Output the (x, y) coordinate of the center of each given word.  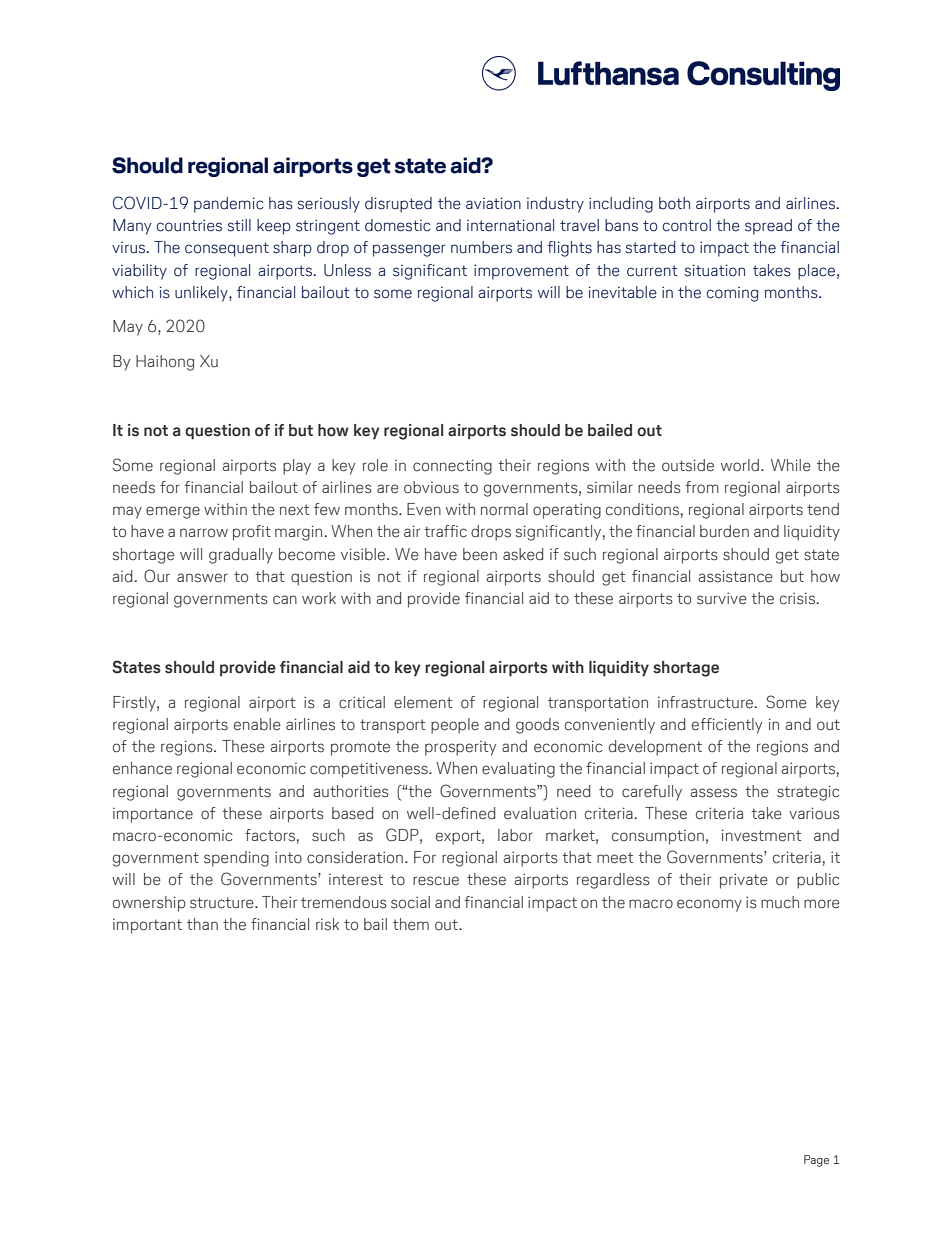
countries (189, 225)
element (423, 702)
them (411, 924)
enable (257, 724)
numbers (481, 247)
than (202, 924)
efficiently (727, 726)
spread (768, 227)
